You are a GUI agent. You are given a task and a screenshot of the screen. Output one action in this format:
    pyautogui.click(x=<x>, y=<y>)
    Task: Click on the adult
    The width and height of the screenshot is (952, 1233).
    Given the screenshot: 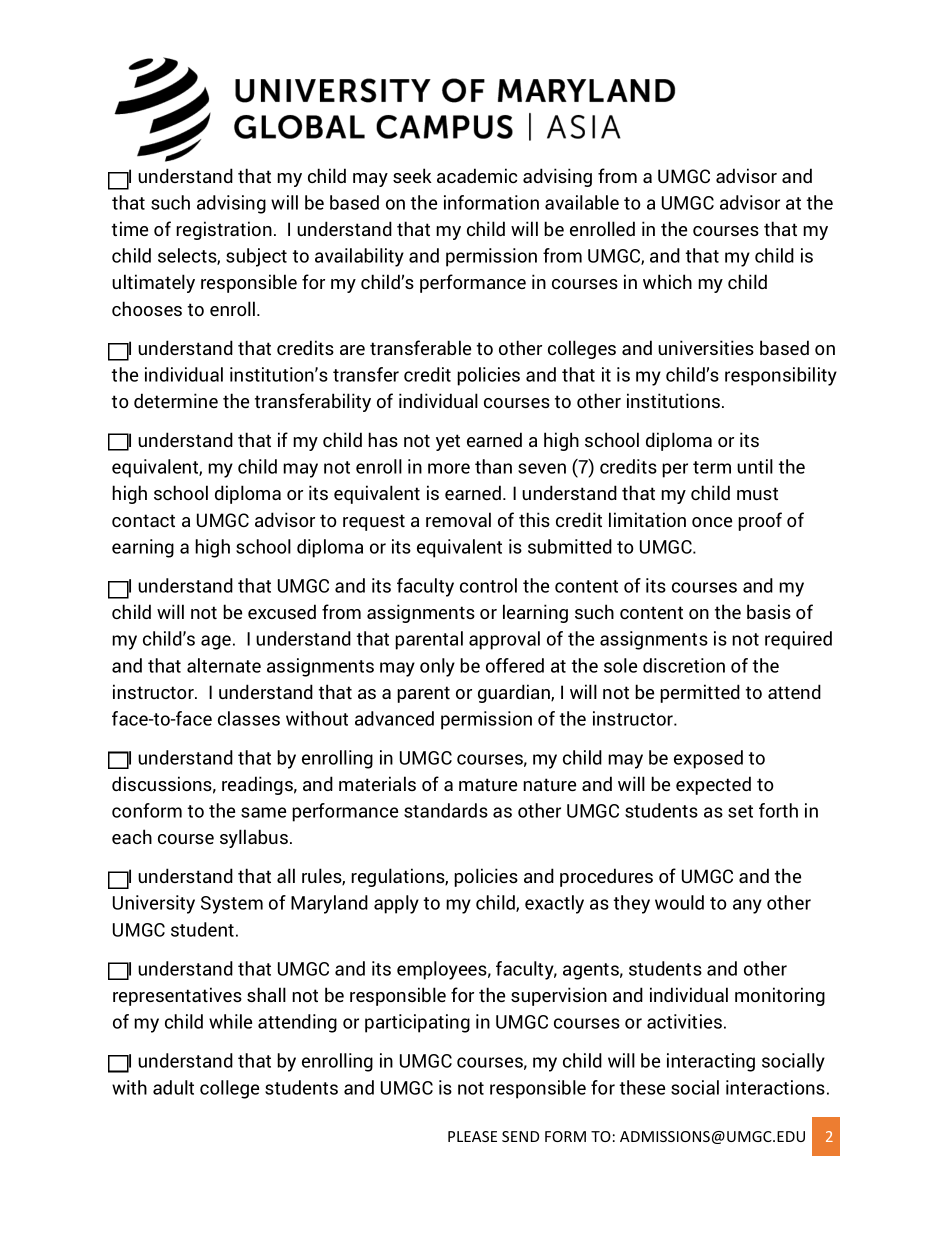 What is the action you would take?
    pyautogui.click(x=173, y=1087)
